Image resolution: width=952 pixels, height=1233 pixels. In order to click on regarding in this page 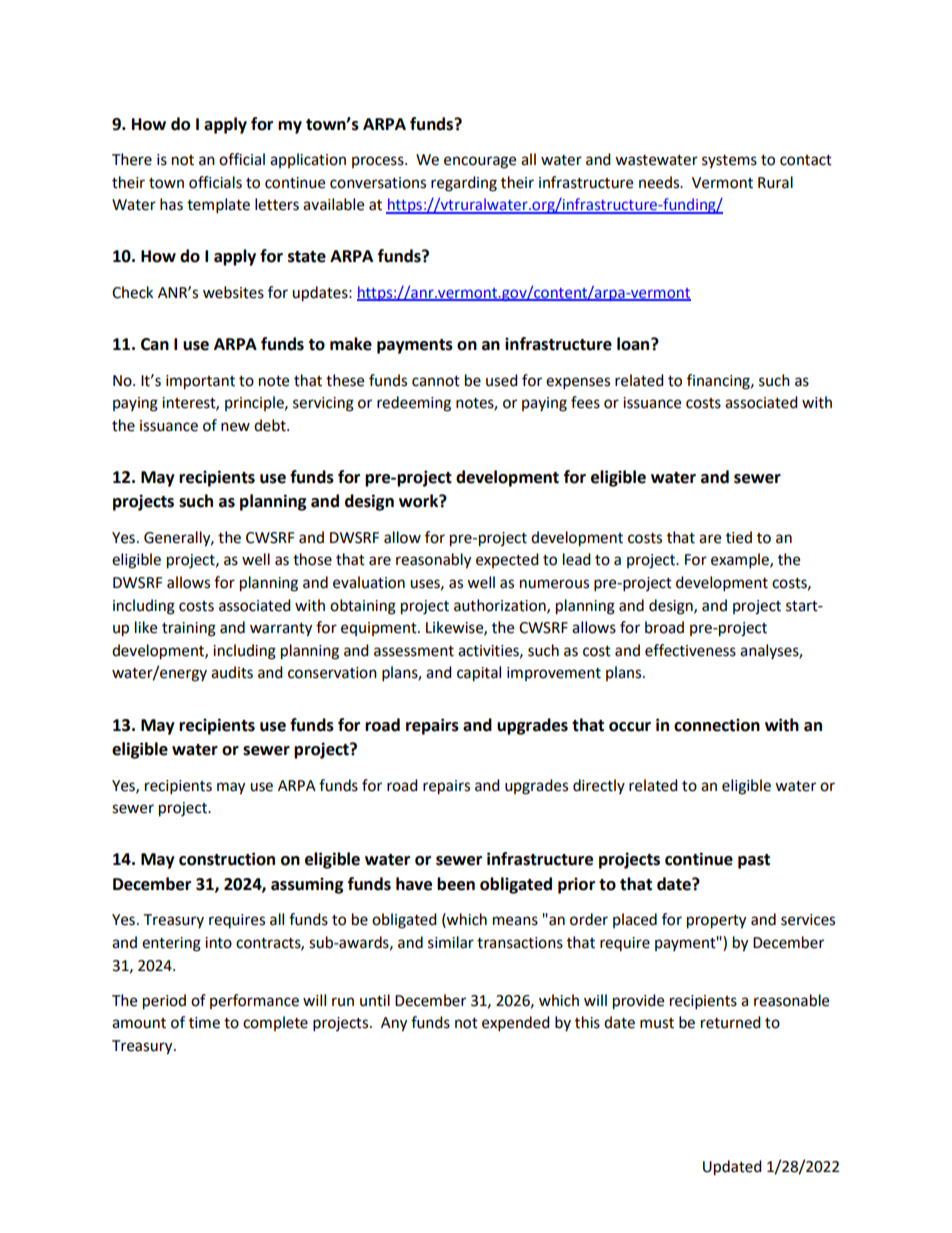, I will do `click(464, 184)`.
